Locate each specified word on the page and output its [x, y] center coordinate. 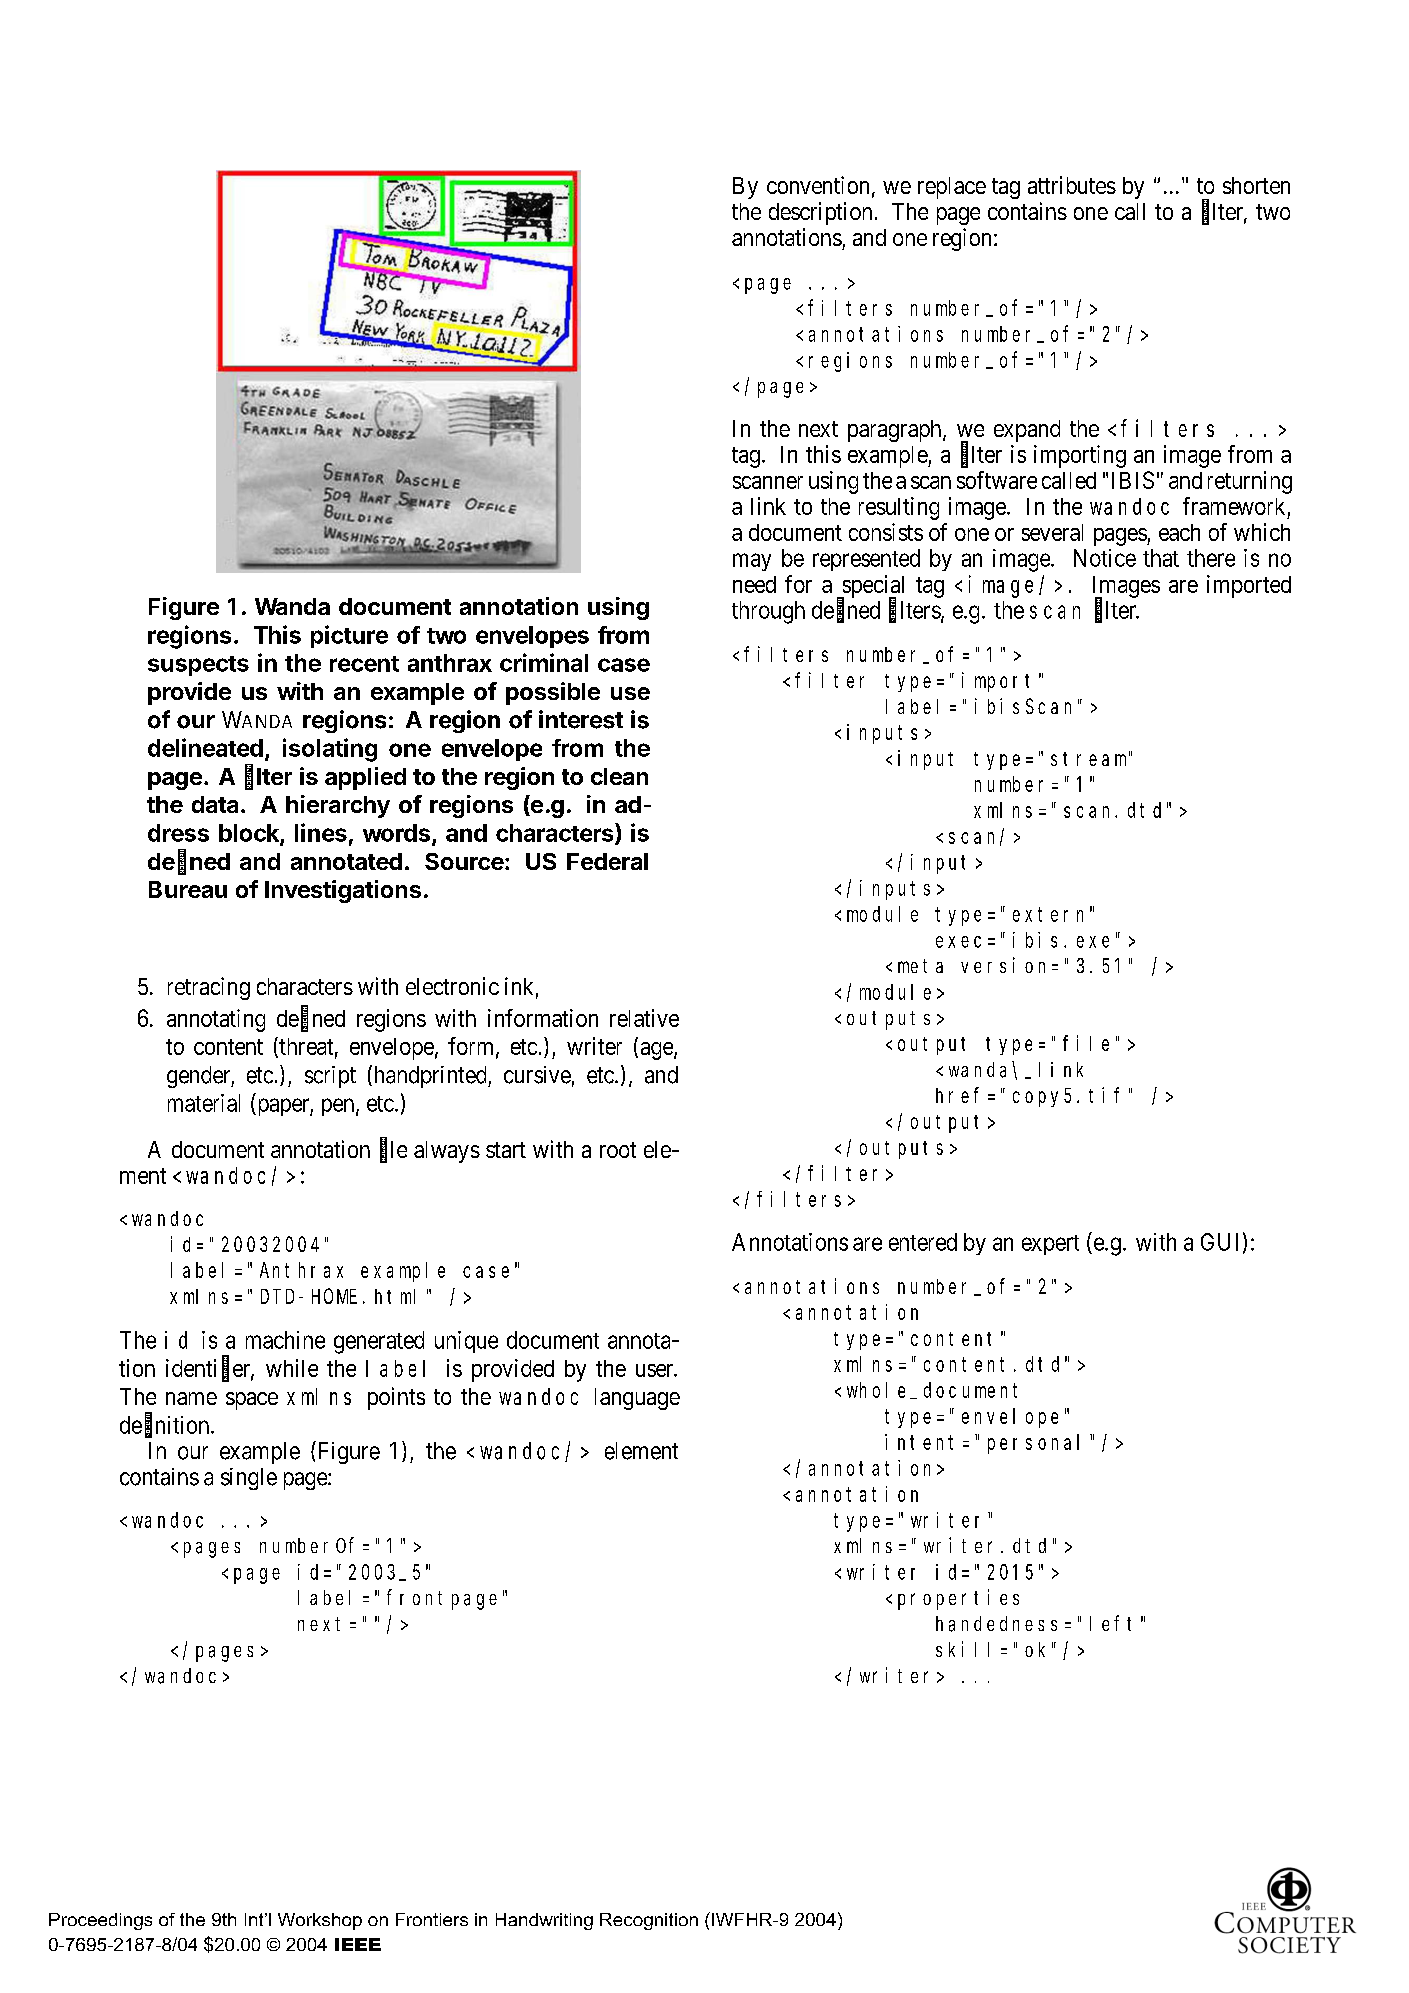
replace [952, 188]
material [204, 1103]
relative [644, 1018]
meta [920, 966]
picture [349, 636]
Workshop [320, 1921]
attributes [1072, 185]
